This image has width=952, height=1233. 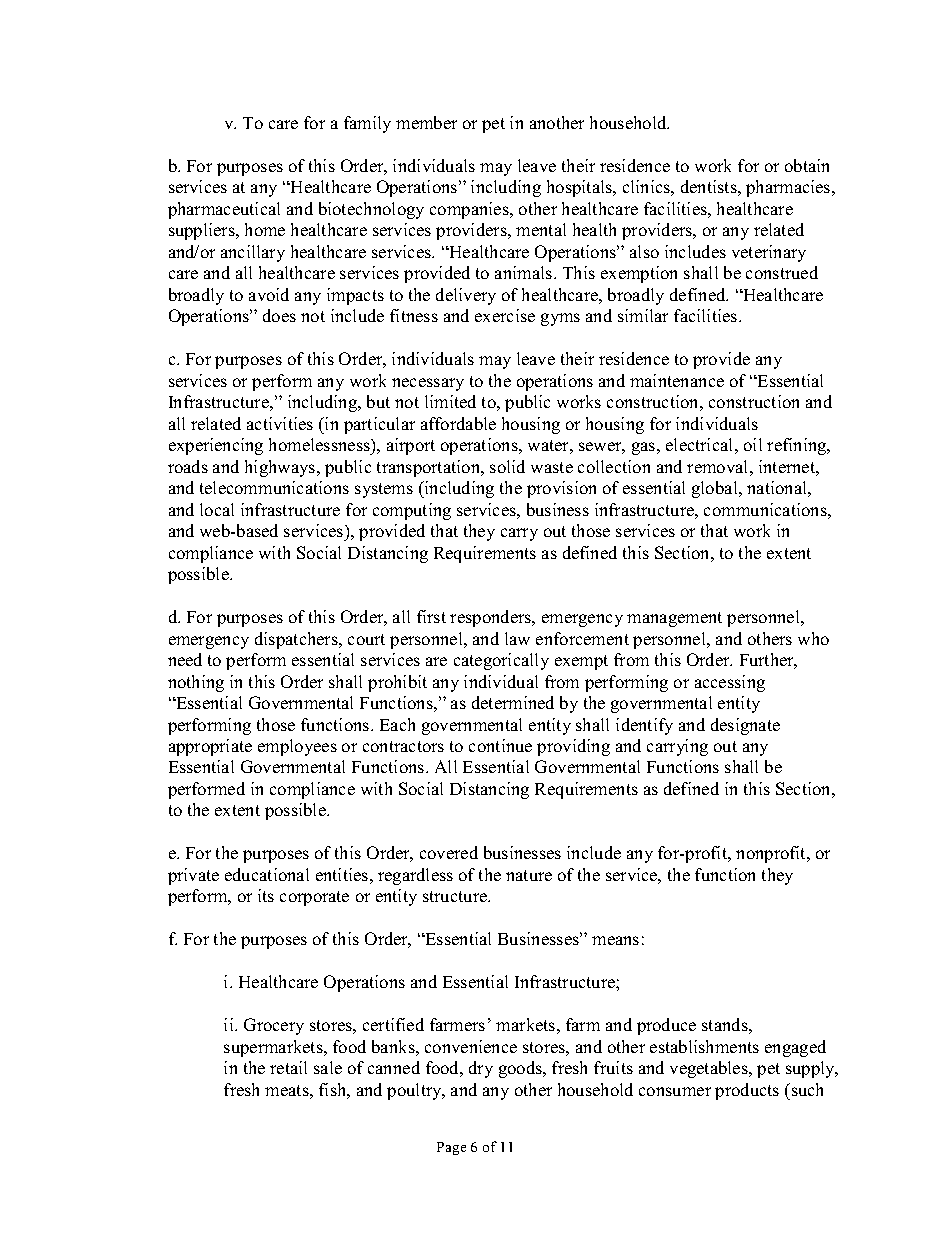 What do you see at coordinates (789, 188) in the image?
I see `pharmacies` at bounding box center [789, 188].
